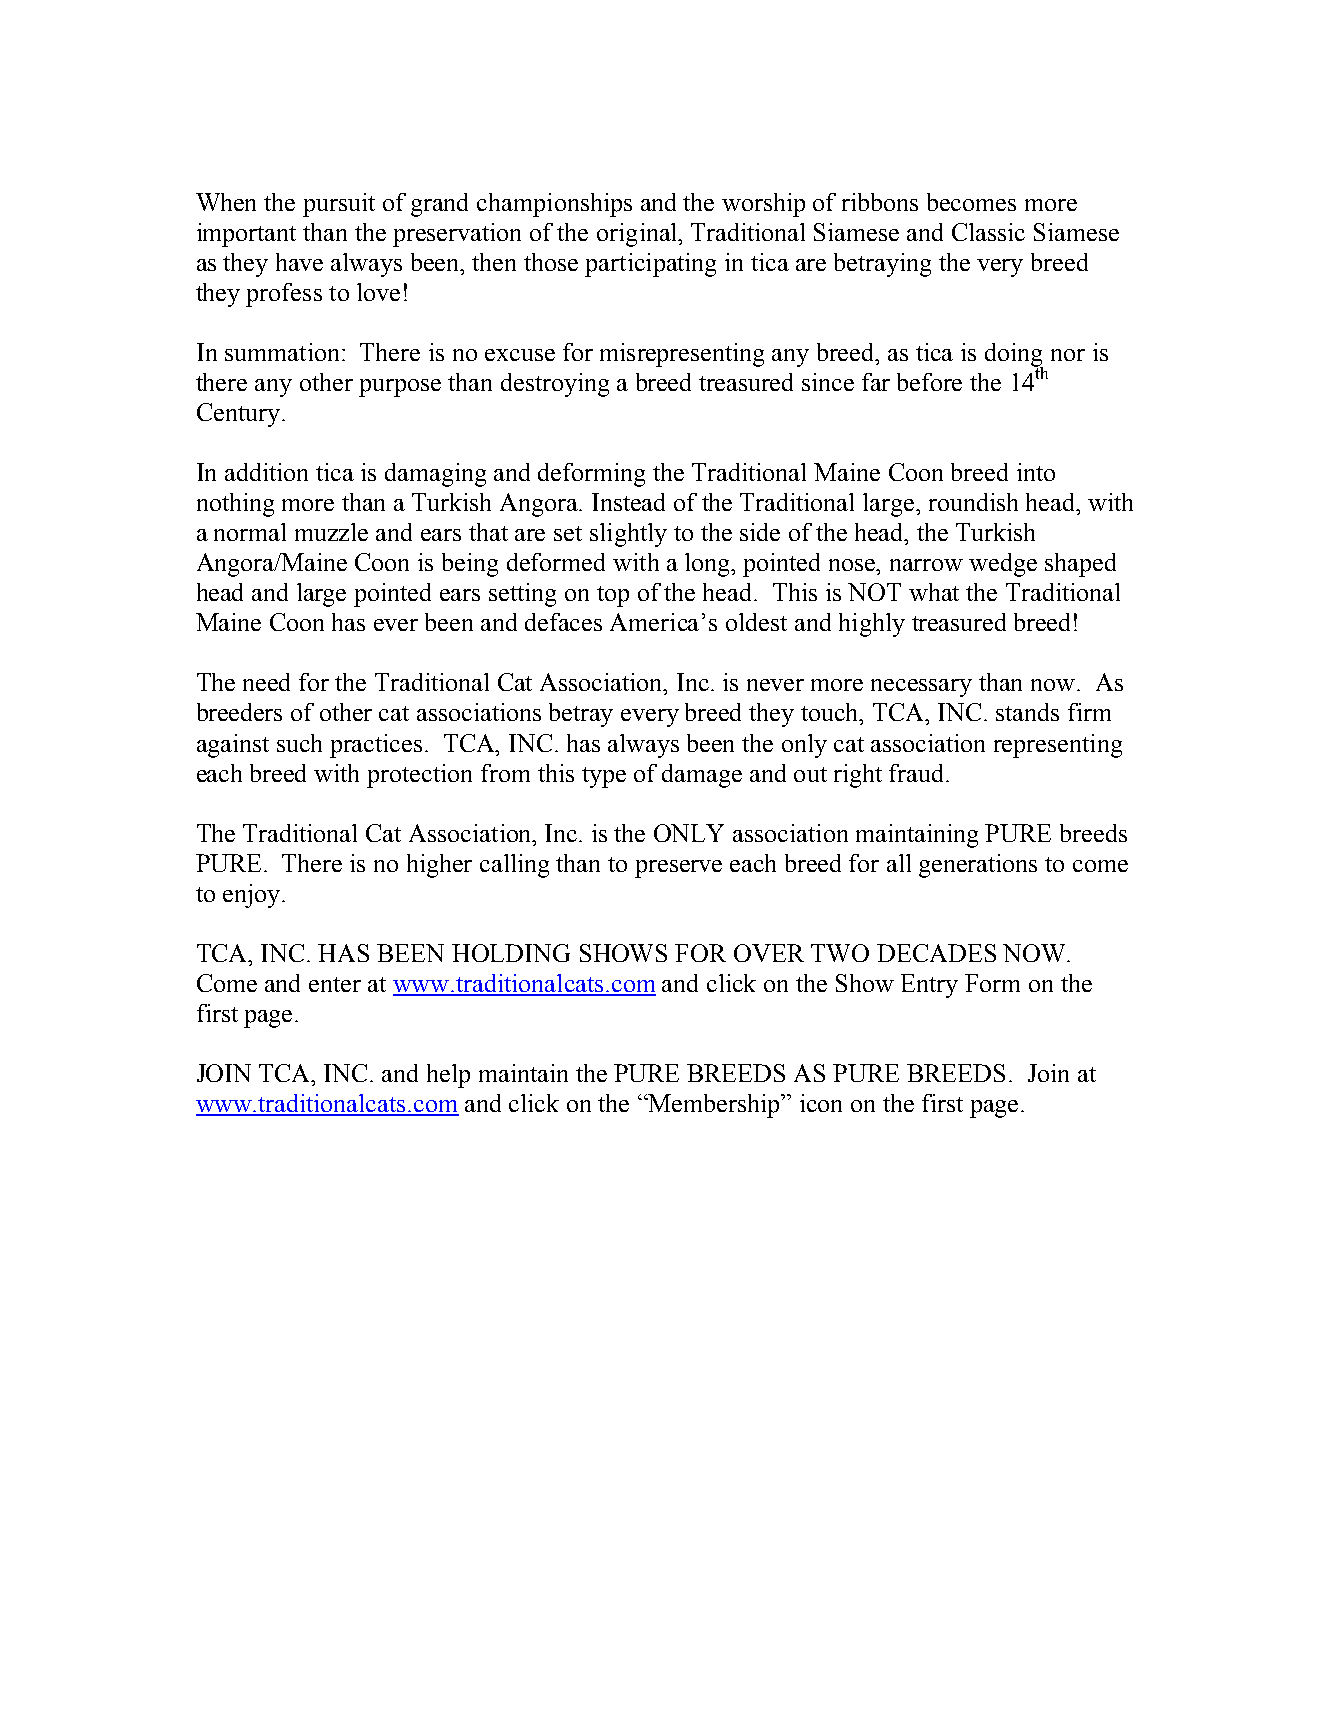 This screenshot has height=1724, width=1332. Describe the element at coordinates (715, 1106) in the screenshot. I see `Membership` at that location.
